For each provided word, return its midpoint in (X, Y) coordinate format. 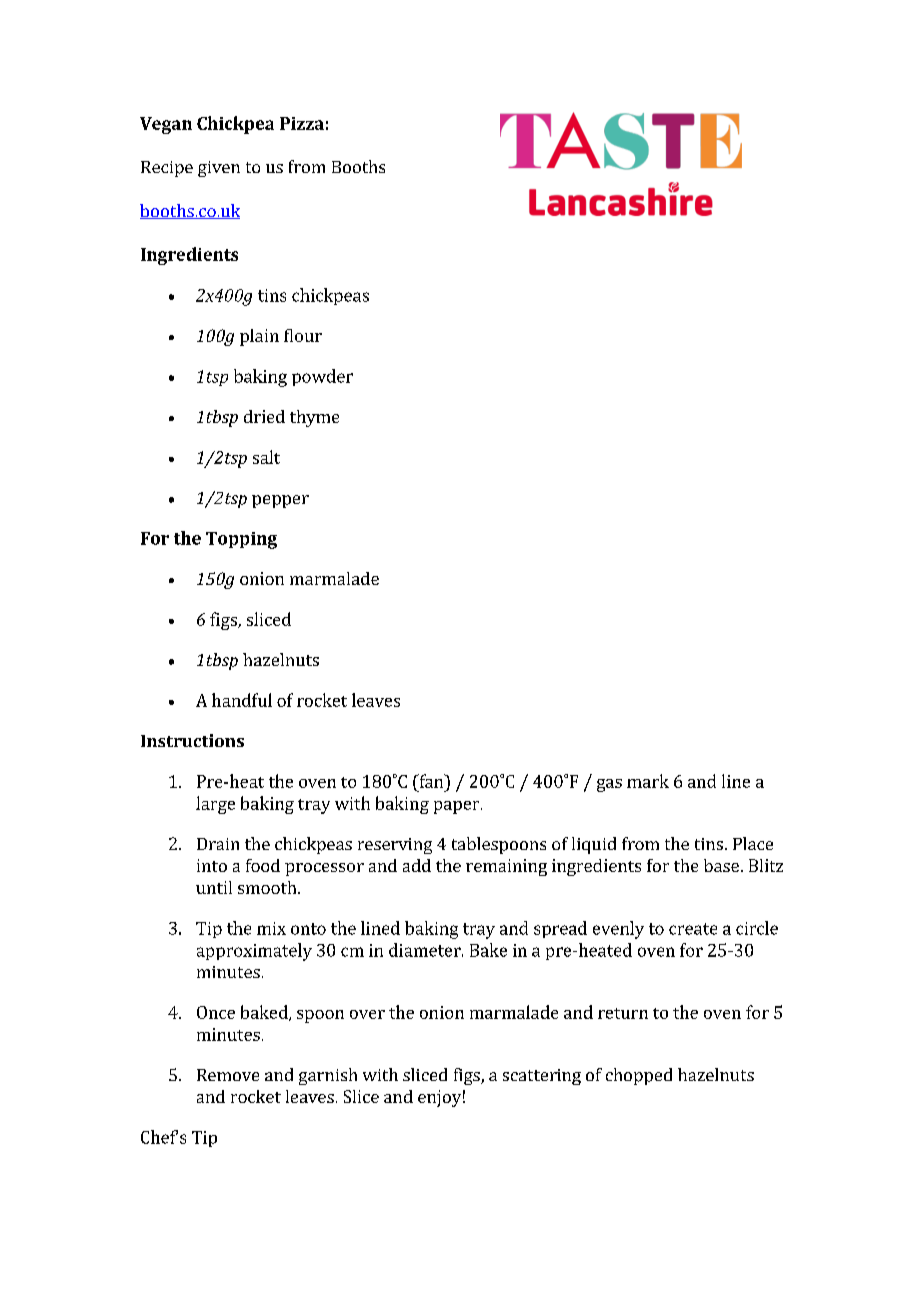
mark (648, 781)
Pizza (302, 123)
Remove (228, 1075)
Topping (241, 540)
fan (431, 781)
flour (303, 335)
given (219, 169)
